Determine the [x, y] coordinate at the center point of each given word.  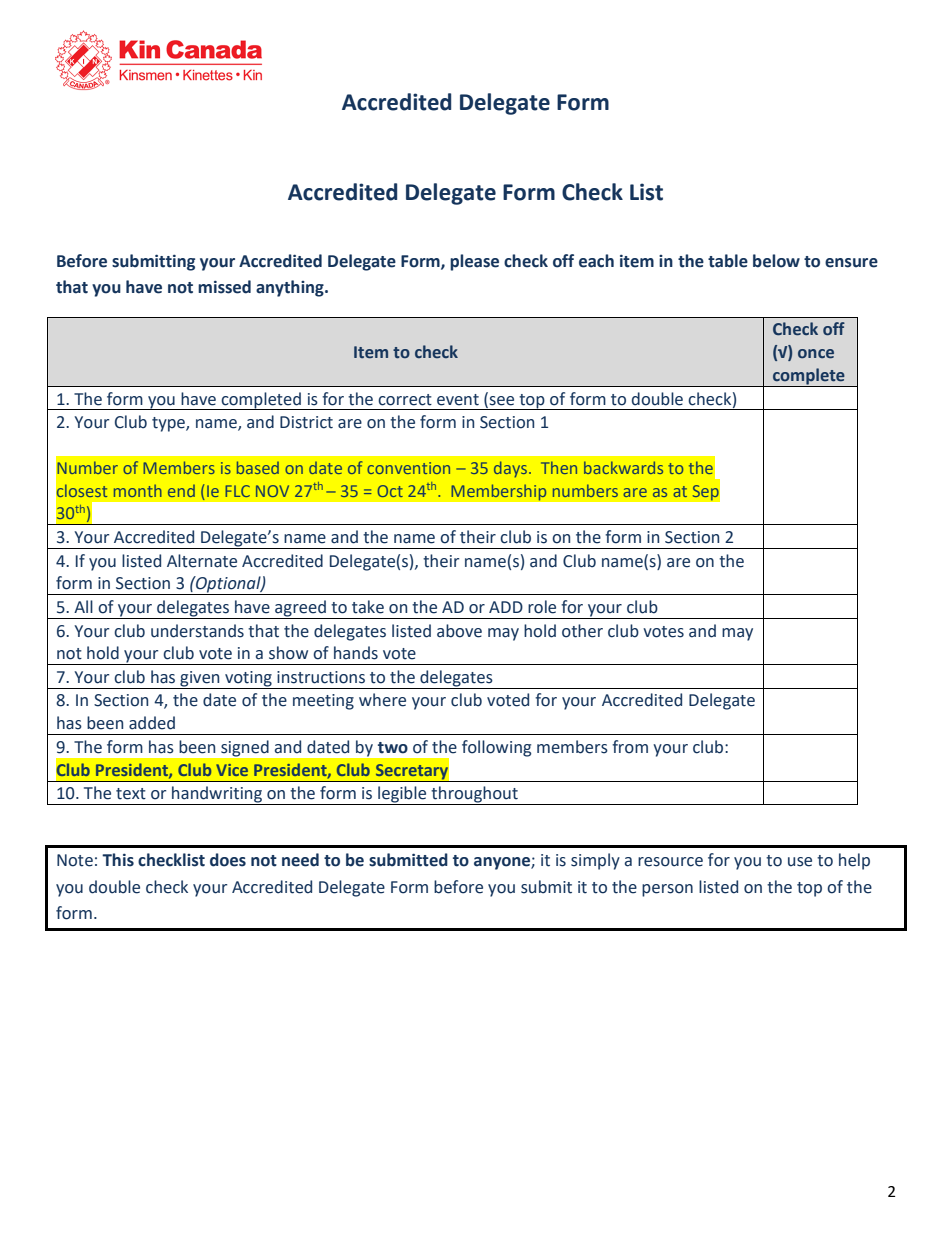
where [382, 700]
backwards [623, 467]
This [118, 860]
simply [595, 861]
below [776, 261]
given [200, 680]
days [512, 469]
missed [224, 287]
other [582, 631]
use [800, 862]
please [474, 262]
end [181, 491]
